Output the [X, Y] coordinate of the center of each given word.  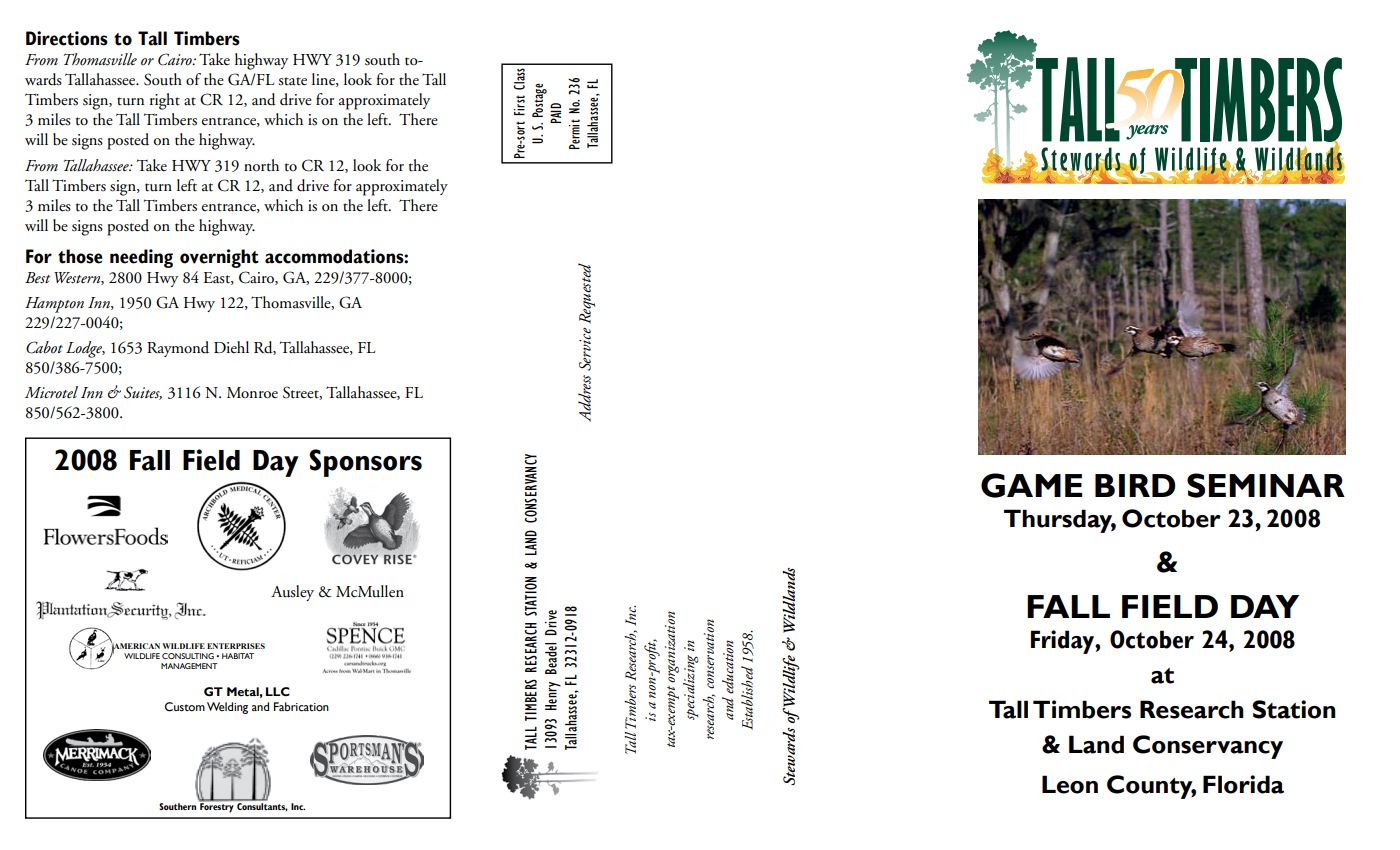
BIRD [1135, 485]
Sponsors [365, 463]
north [261, 165]
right [165, 101]
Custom [185, 707]
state [292, 81]
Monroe [252, 393]
